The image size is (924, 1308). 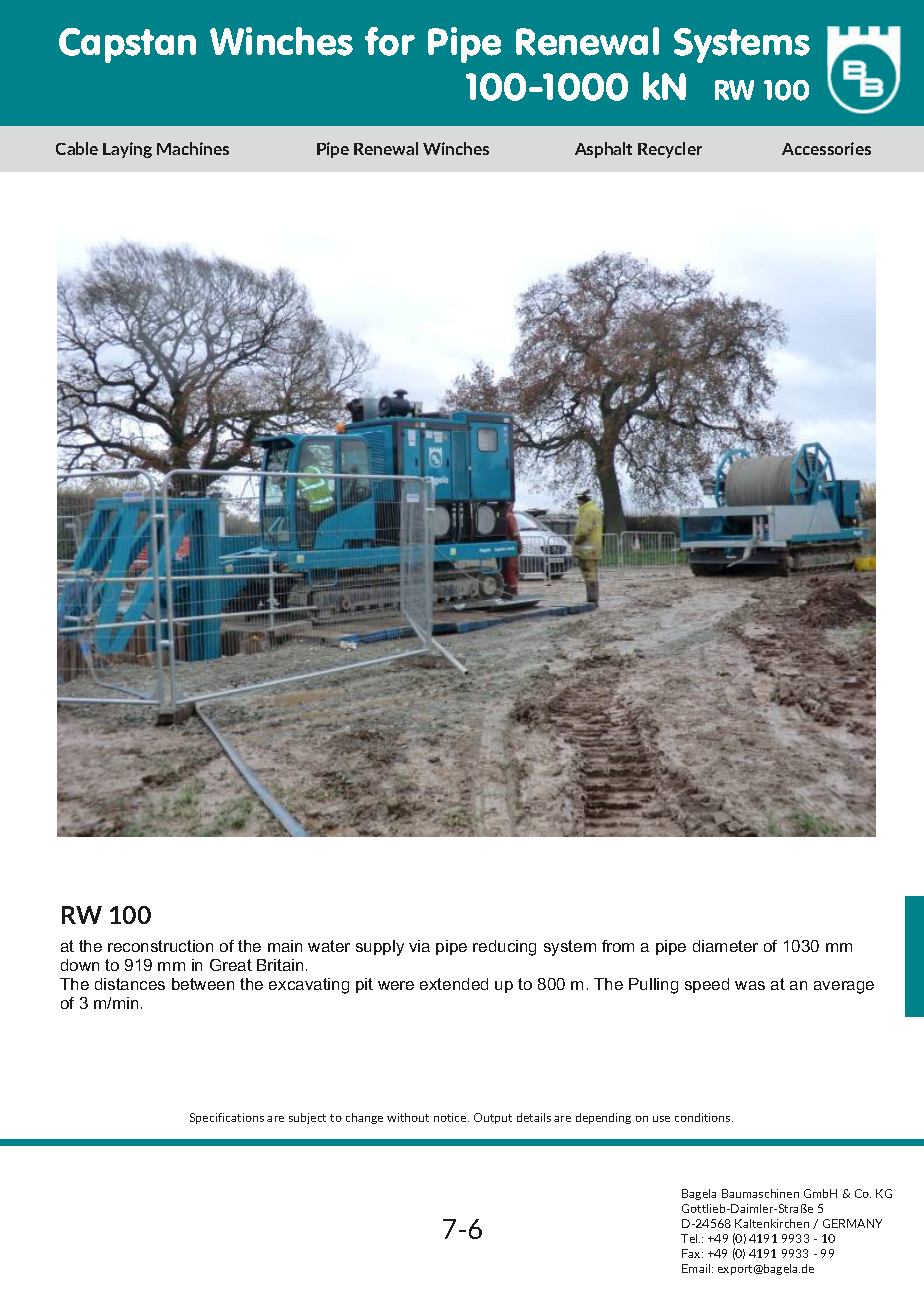 What do you see at coordinates (725, 946) in the screenshot?
I see `diameter` at bounding box center [725, 946].
